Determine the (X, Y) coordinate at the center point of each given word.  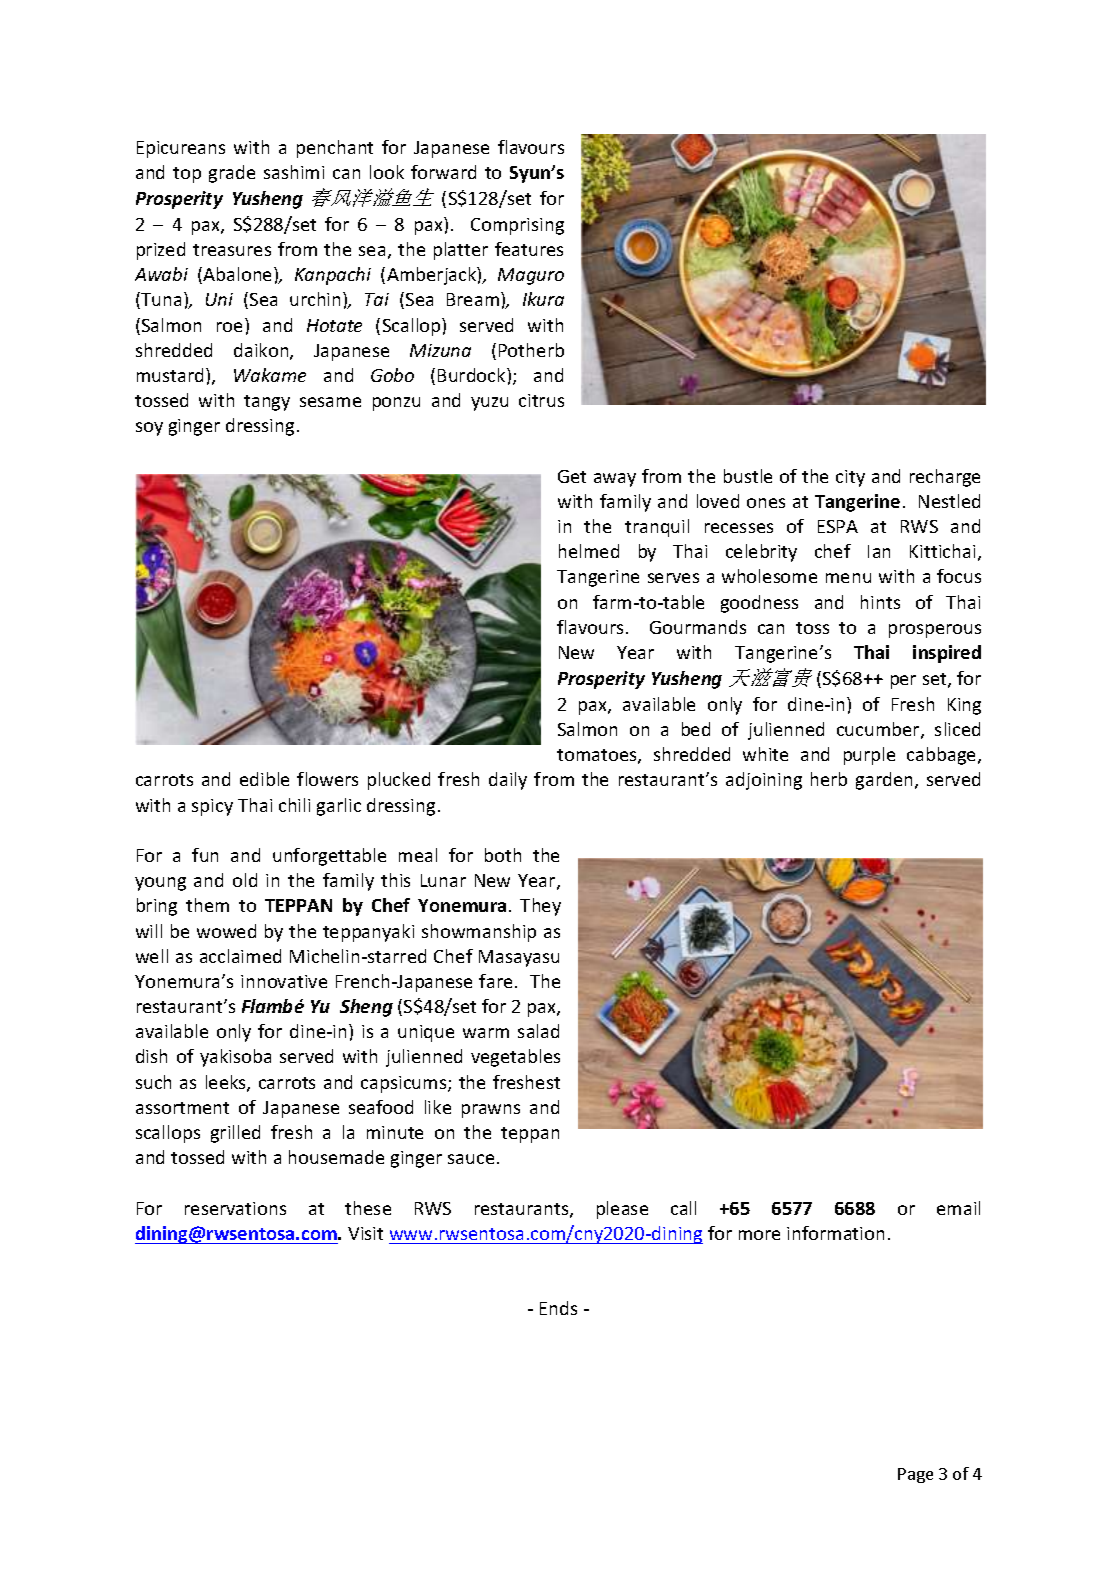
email (958, 1208)
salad (538, 1031)
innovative (284, 981)
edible (264, 779)
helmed (589, 551)
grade (232, 174)
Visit (365, 1233)
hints (880, 602)
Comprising (517, 226)
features (529, 249)
